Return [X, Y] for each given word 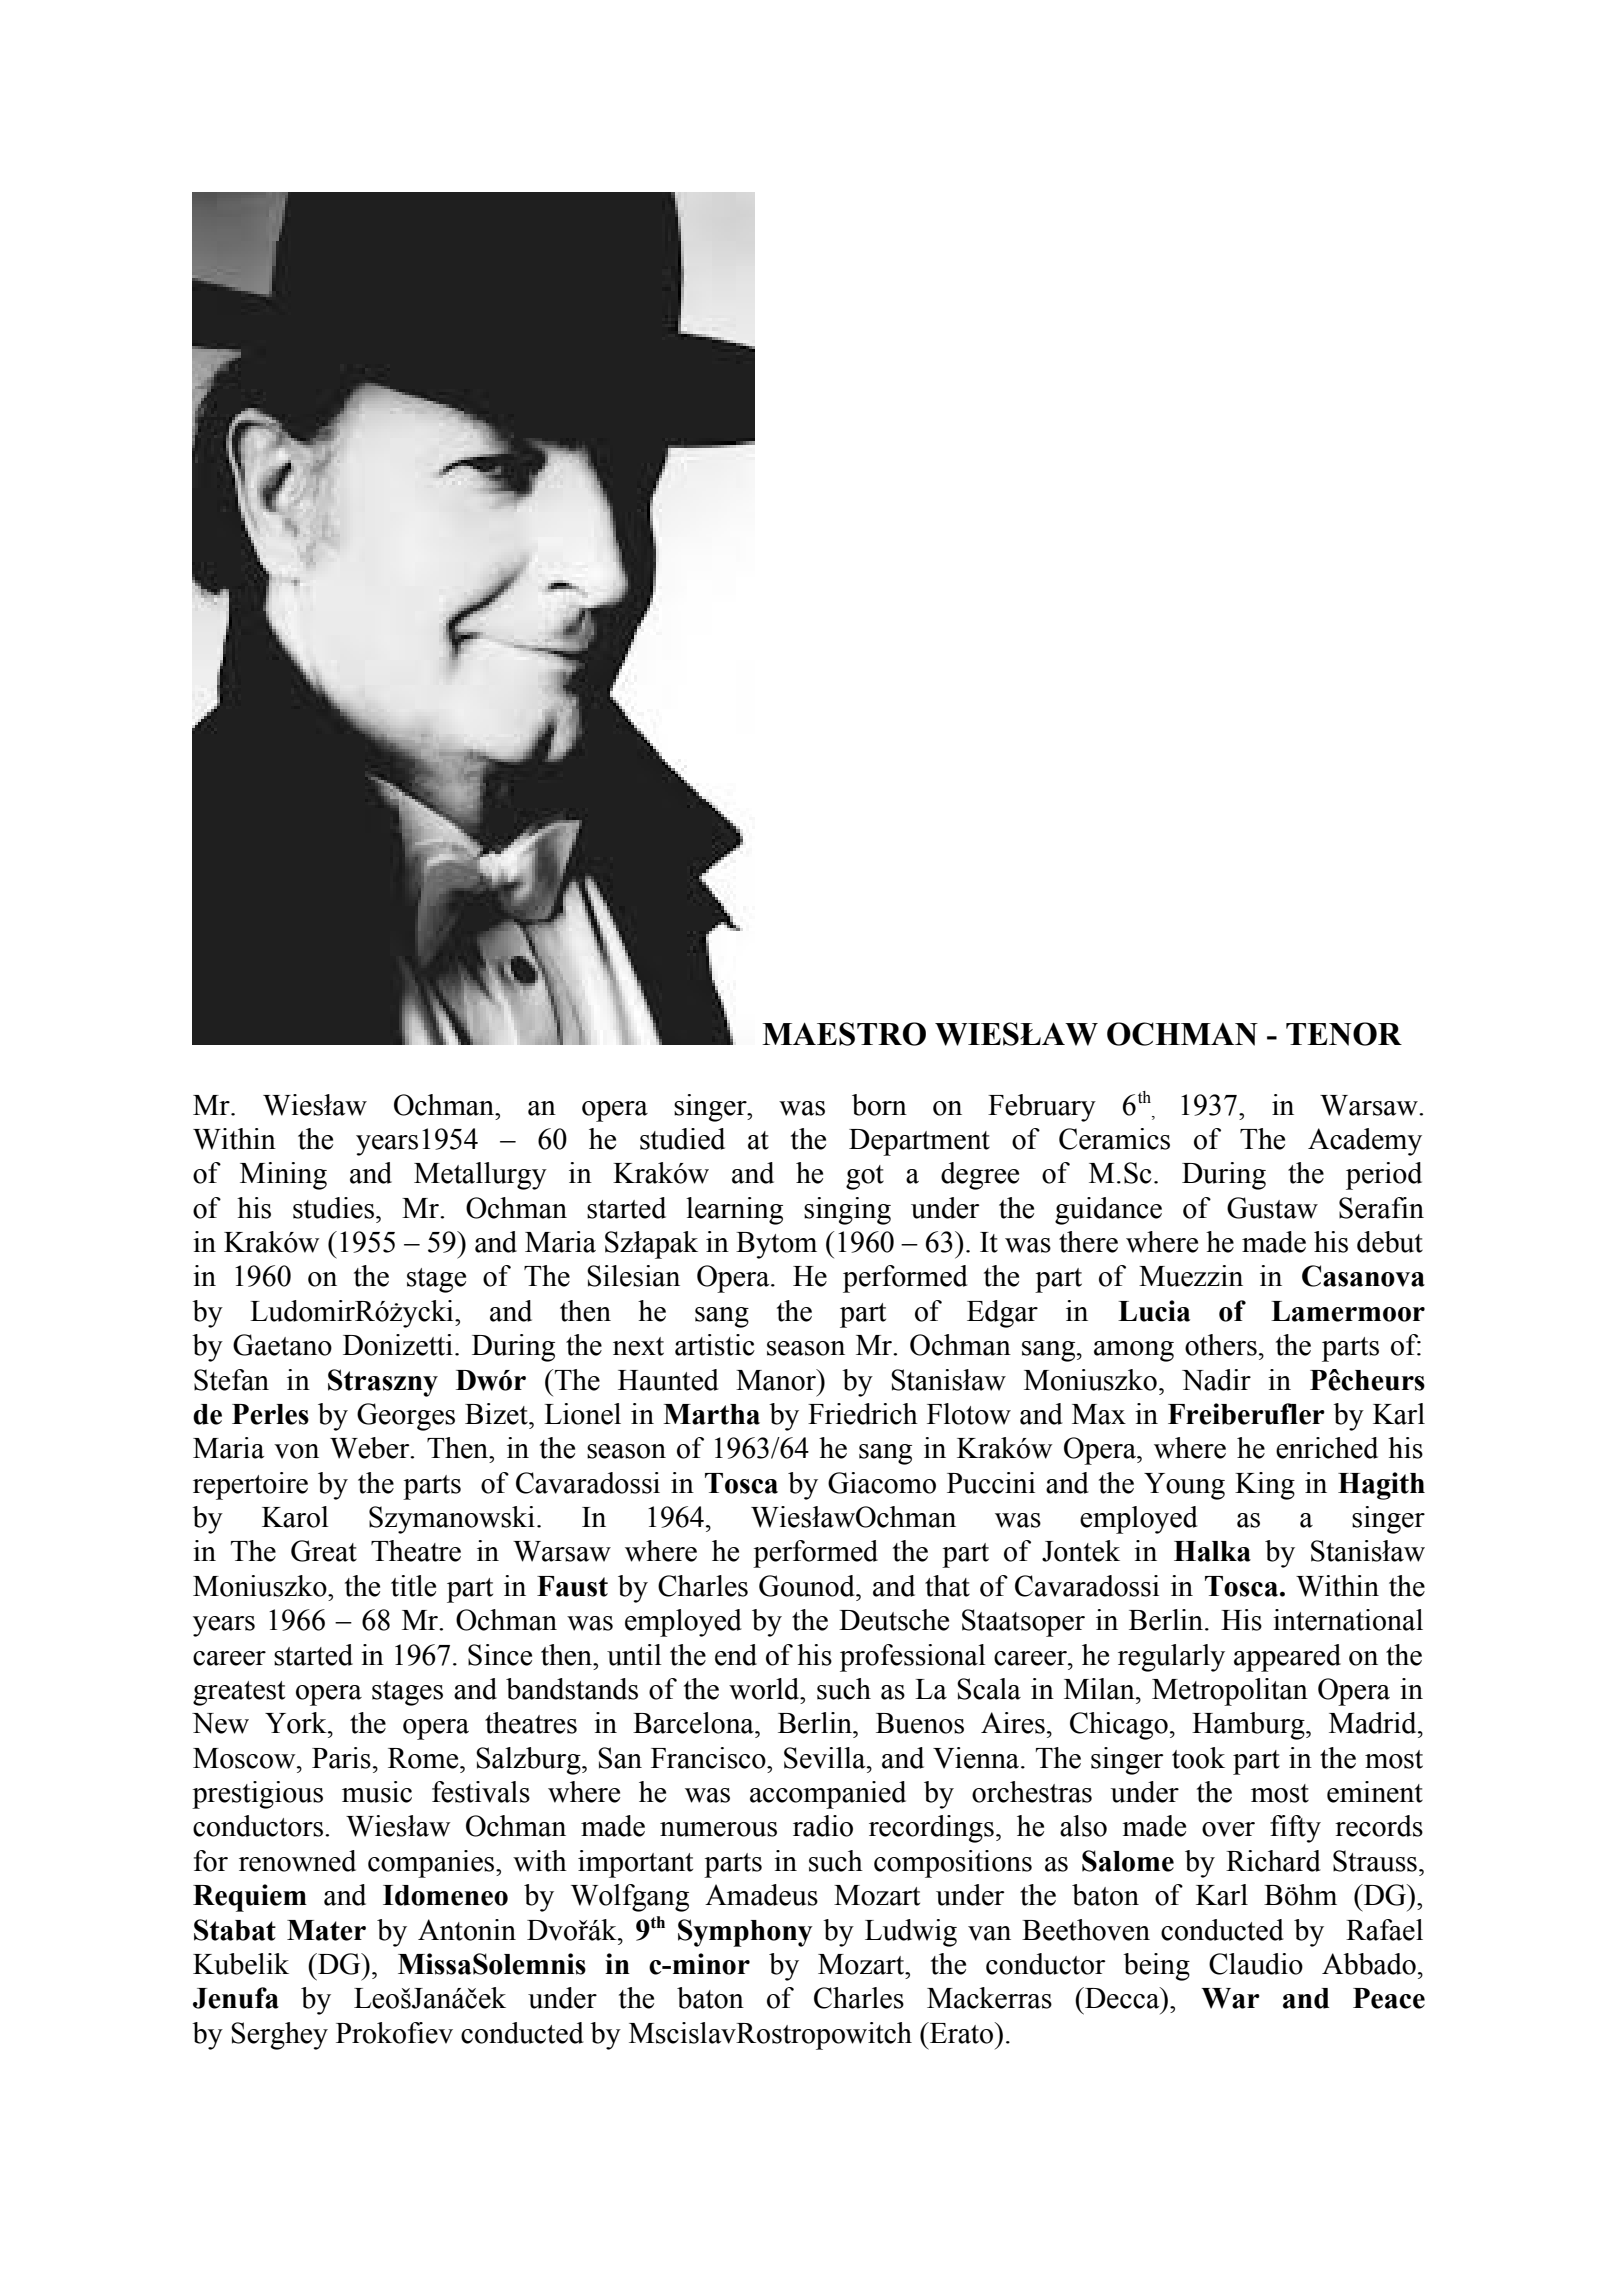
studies [335, 1208]
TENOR [1344, 1034]
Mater [326, 1930]
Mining [283, 1176]
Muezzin [1191, 1276]
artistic [715, 1345]
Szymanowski [452, 1520]
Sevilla [826, 1758]
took [1198, 1758]
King [1265, 1486]
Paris [341, 1758]
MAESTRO [844, 1034]
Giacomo [882, 1483]
